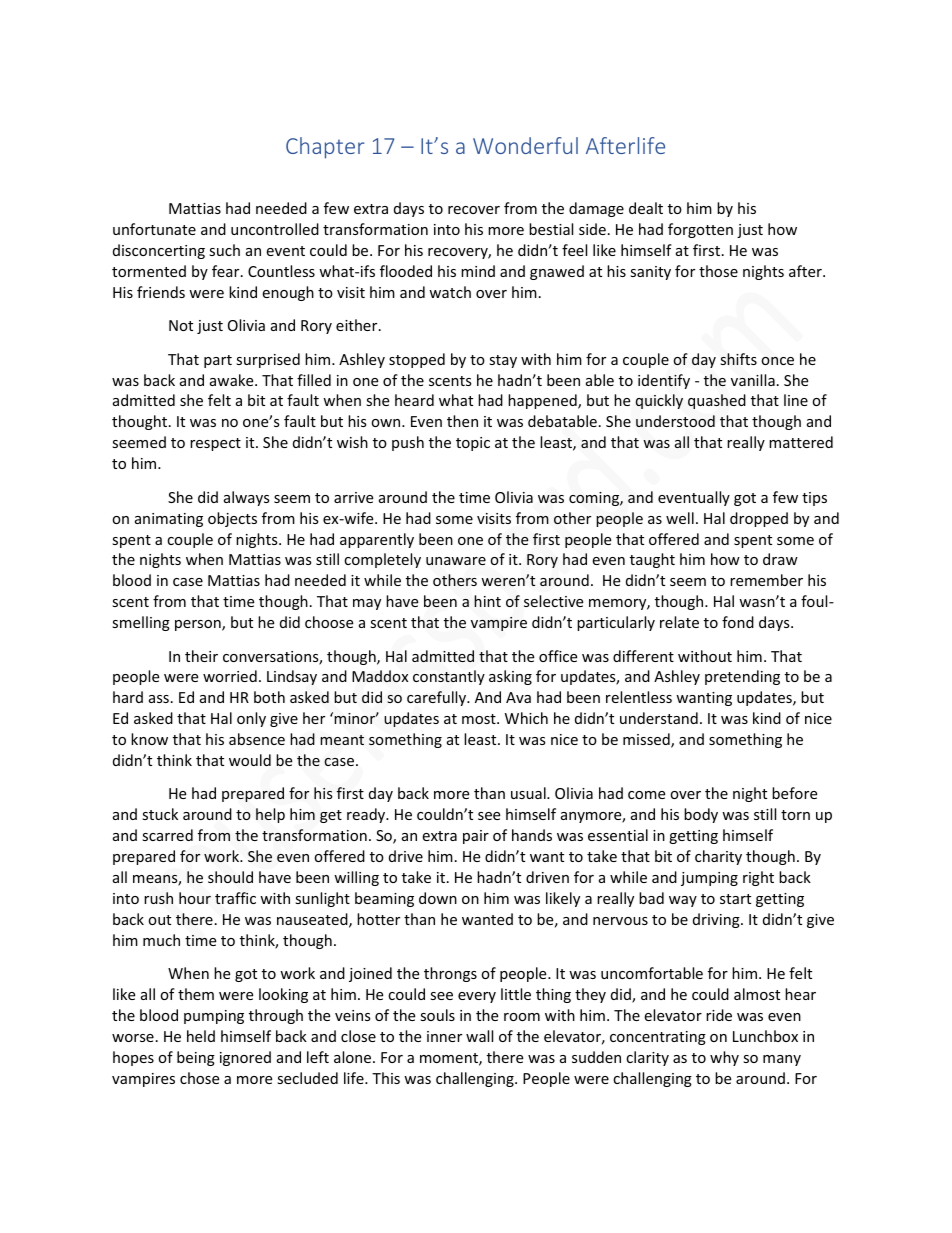 This page has height=1233, width=952. I want to click on wall, so click(479, 1036).
